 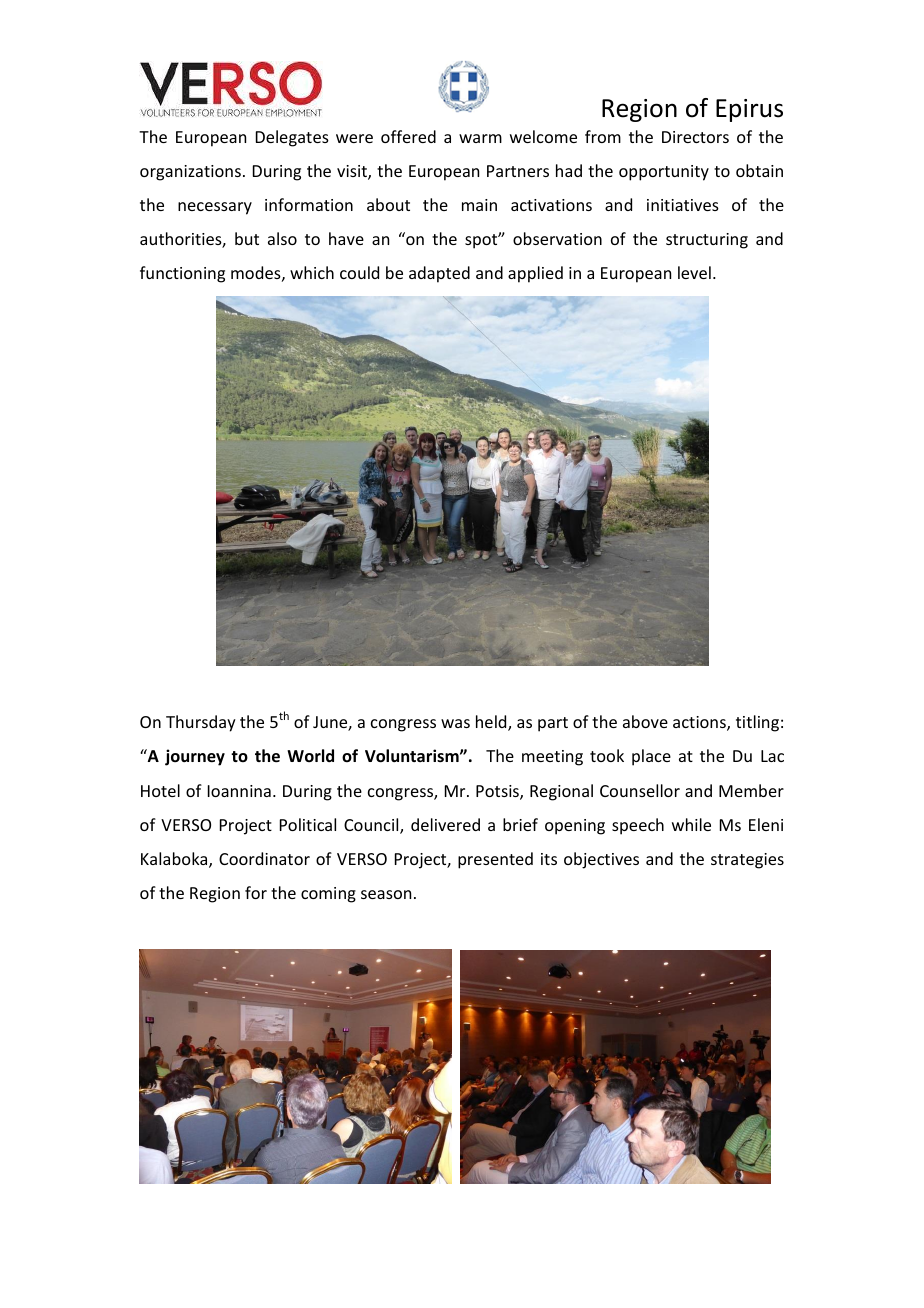 I want to click on adapted, so click(x=439, y=274).
